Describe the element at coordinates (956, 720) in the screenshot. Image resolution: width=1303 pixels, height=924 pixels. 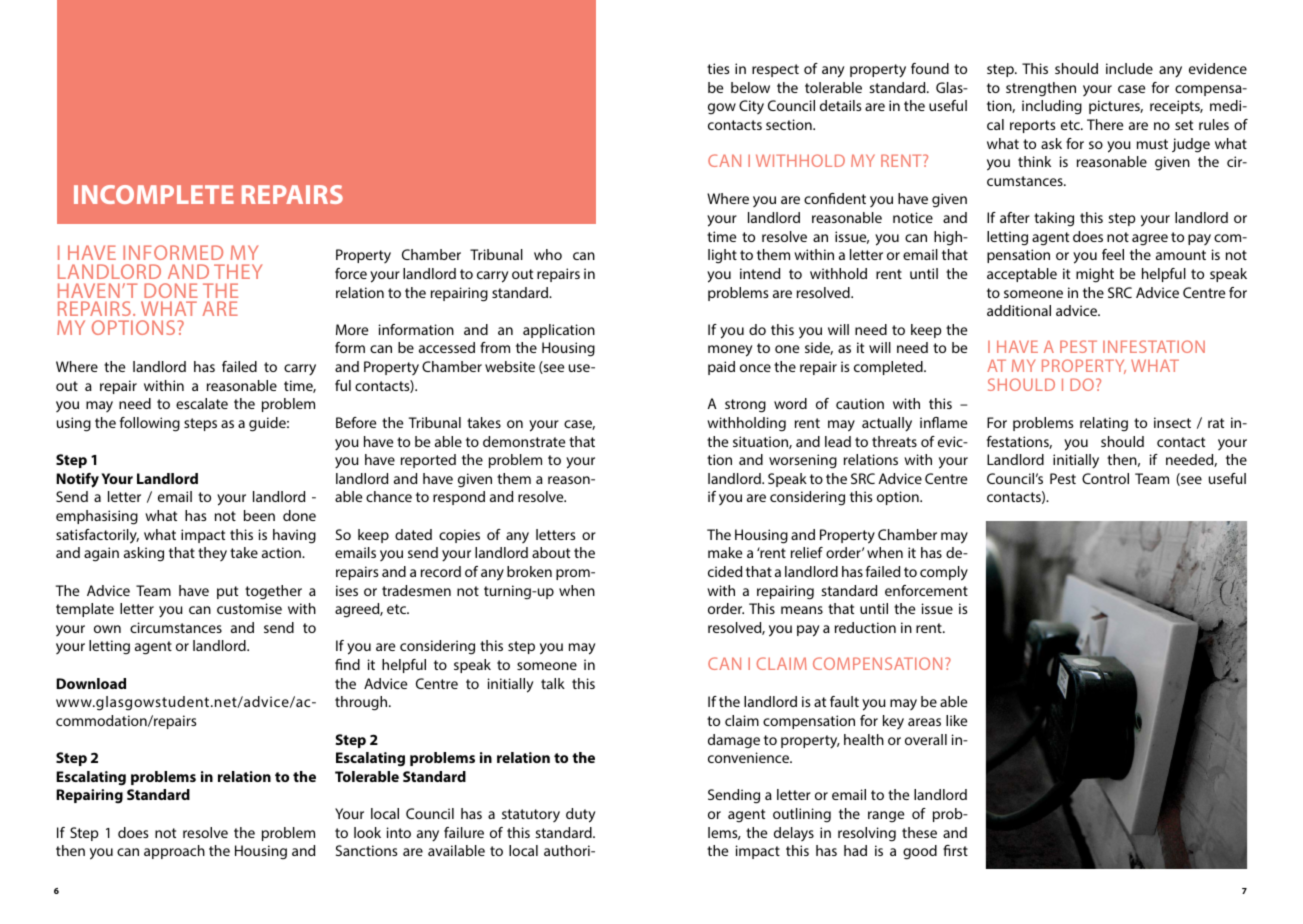
I see `like` at that location.
